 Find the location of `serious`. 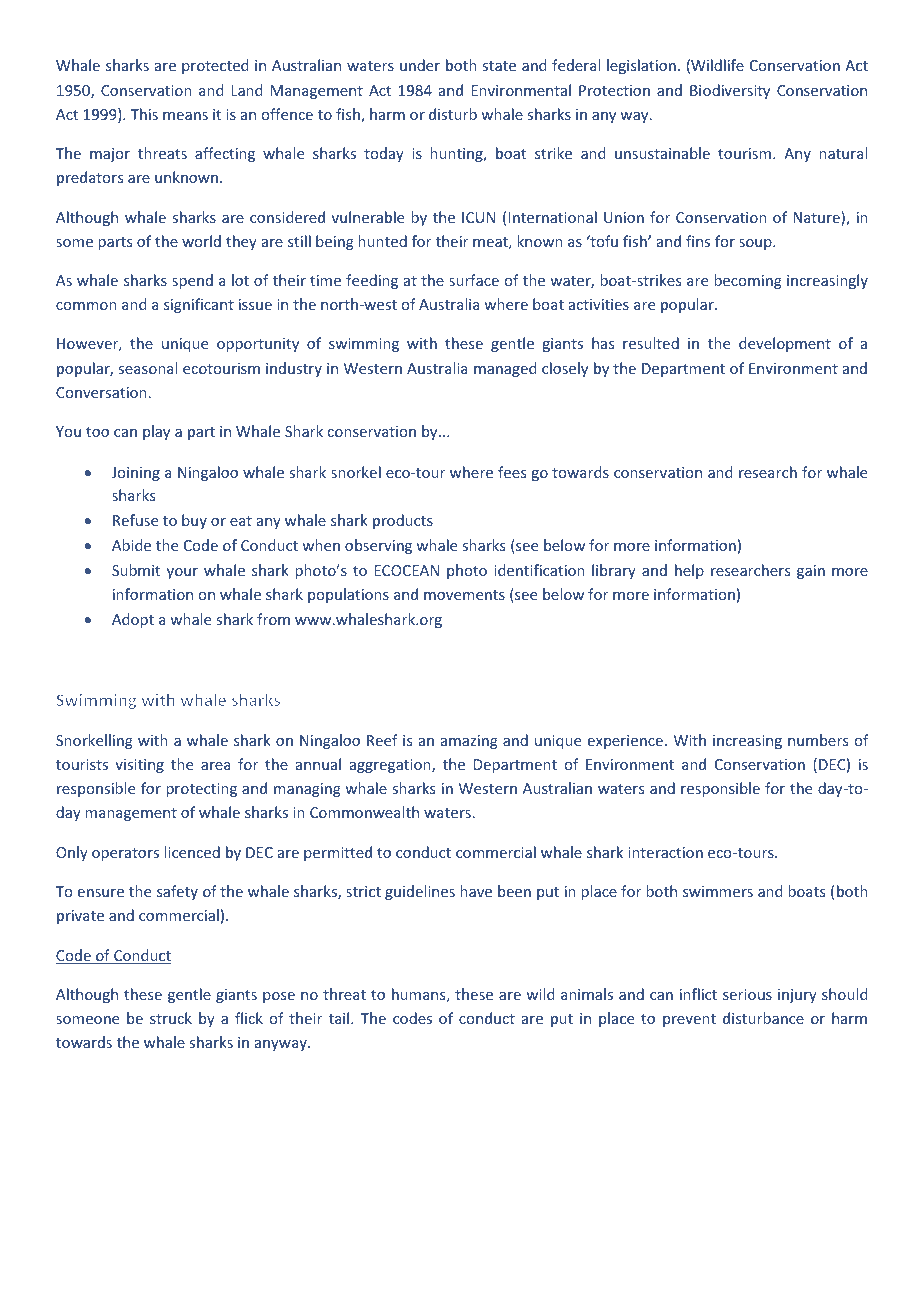

serious is located at coordinates (747, 994).
